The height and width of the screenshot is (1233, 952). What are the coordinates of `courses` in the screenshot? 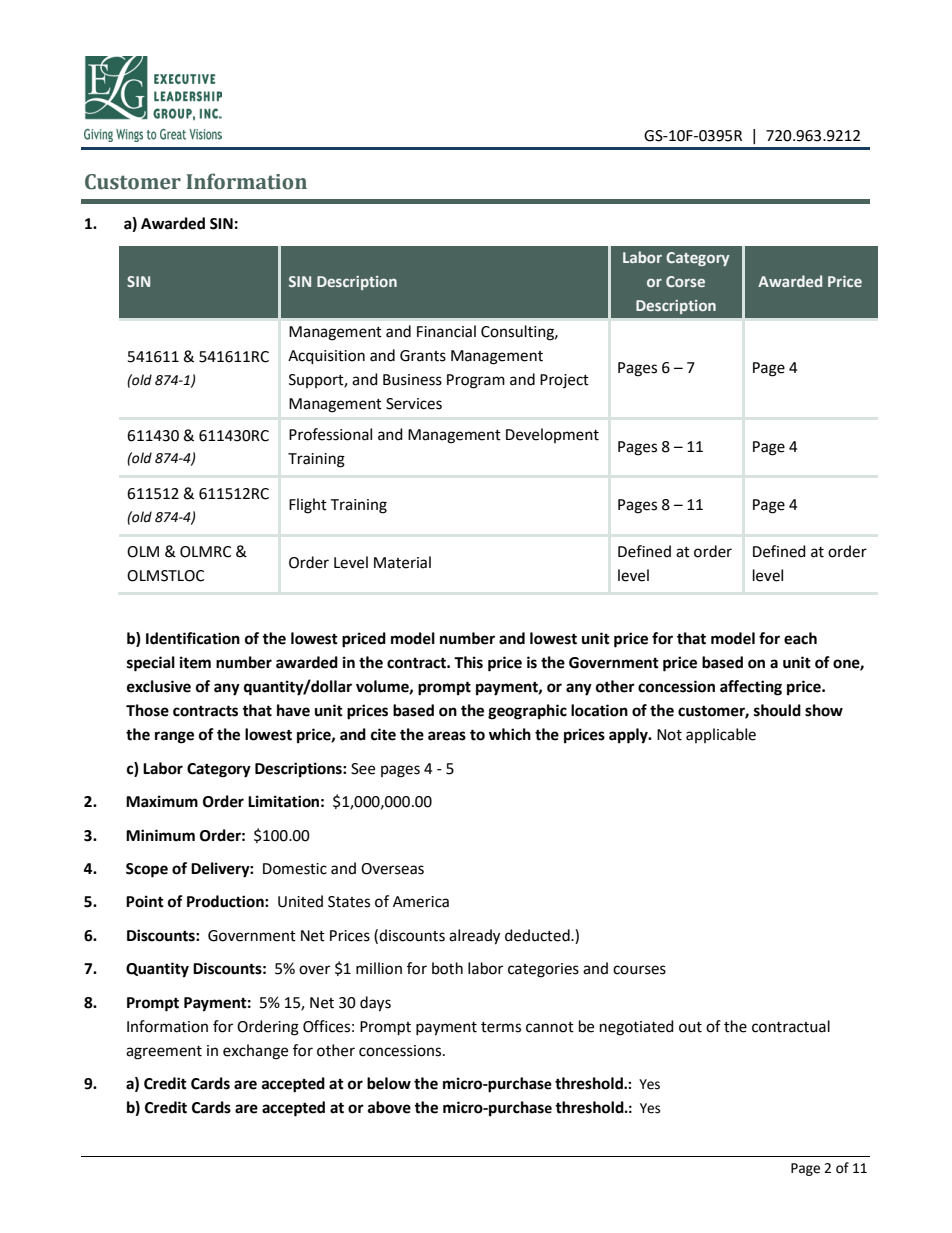 It's located at (639, 970).
